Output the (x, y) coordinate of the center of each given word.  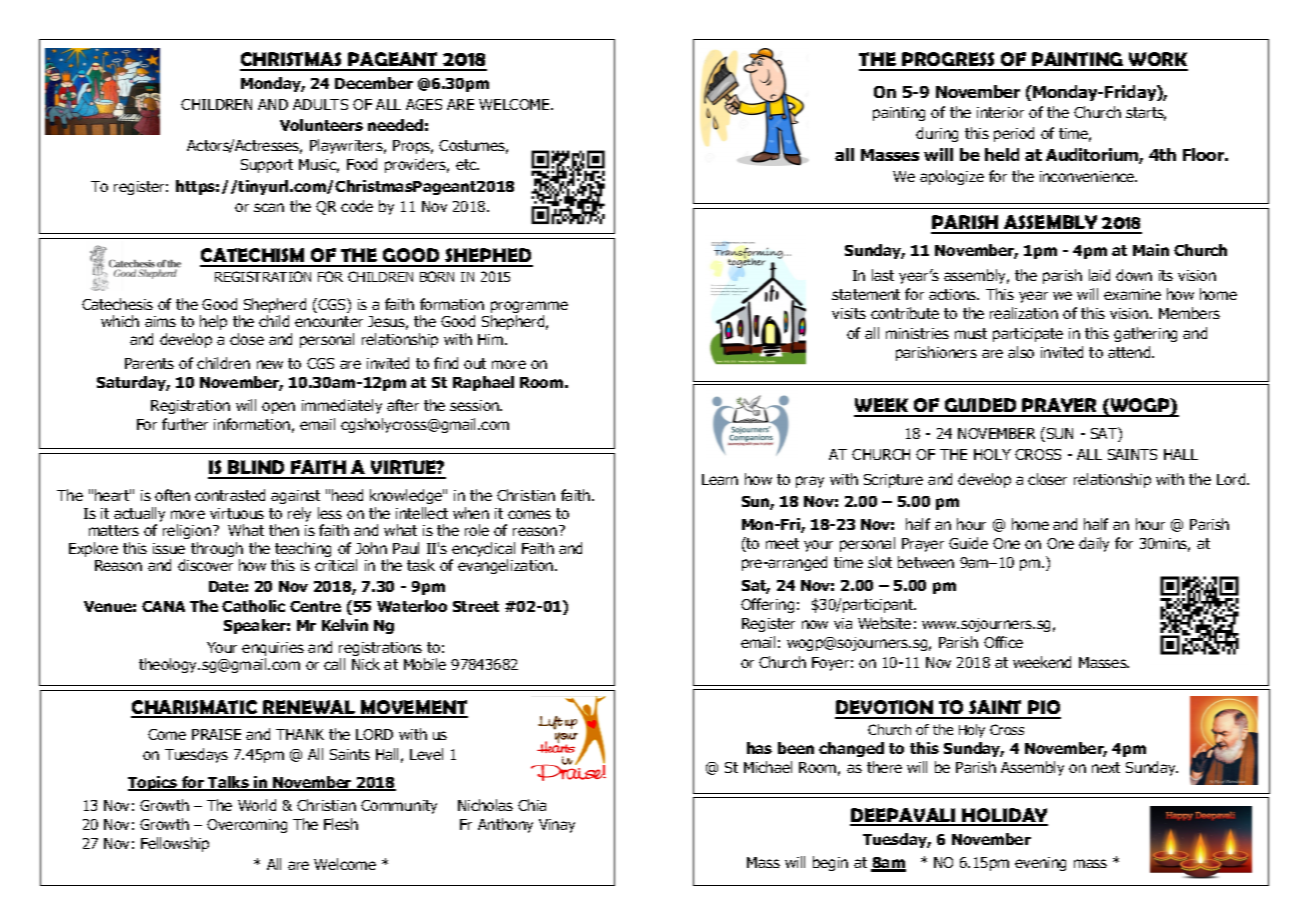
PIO (1043, 709)
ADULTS (320, 104)
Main (1151, 250)
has (759, 748)
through (217, 551)
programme (529, 308)
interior (1000, 112)
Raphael (483, 383)
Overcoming (247, 826)
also (1021, 352)
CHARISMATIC (195, 708)
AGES (424, 104)
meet (782, 543)
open (278, 408)
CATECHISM (253, 257)
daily (1094, 544)
